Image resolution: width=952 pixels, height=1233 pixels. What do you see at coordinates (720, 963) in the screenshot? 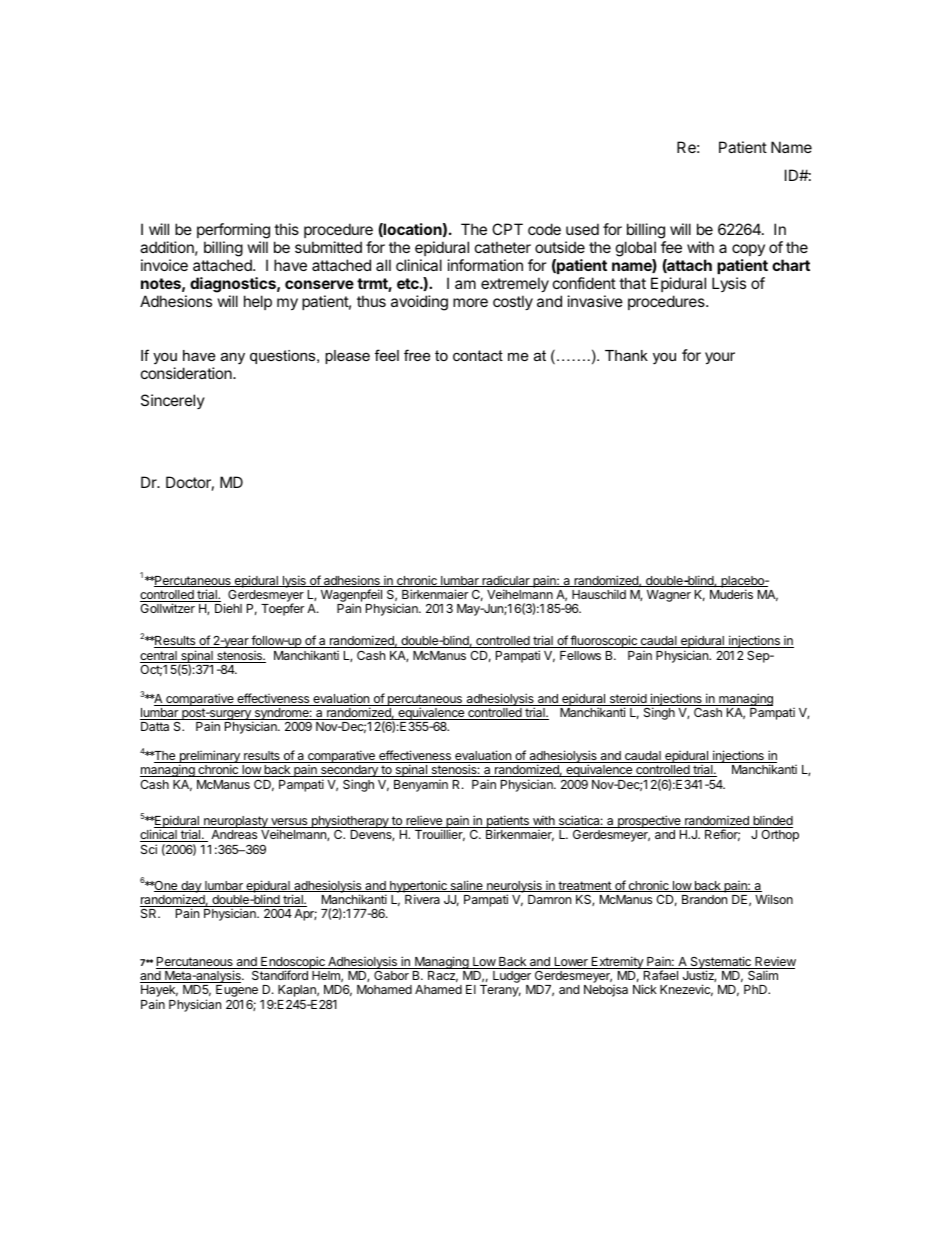
I see `Systematic` at bounding box center [720, 963].
